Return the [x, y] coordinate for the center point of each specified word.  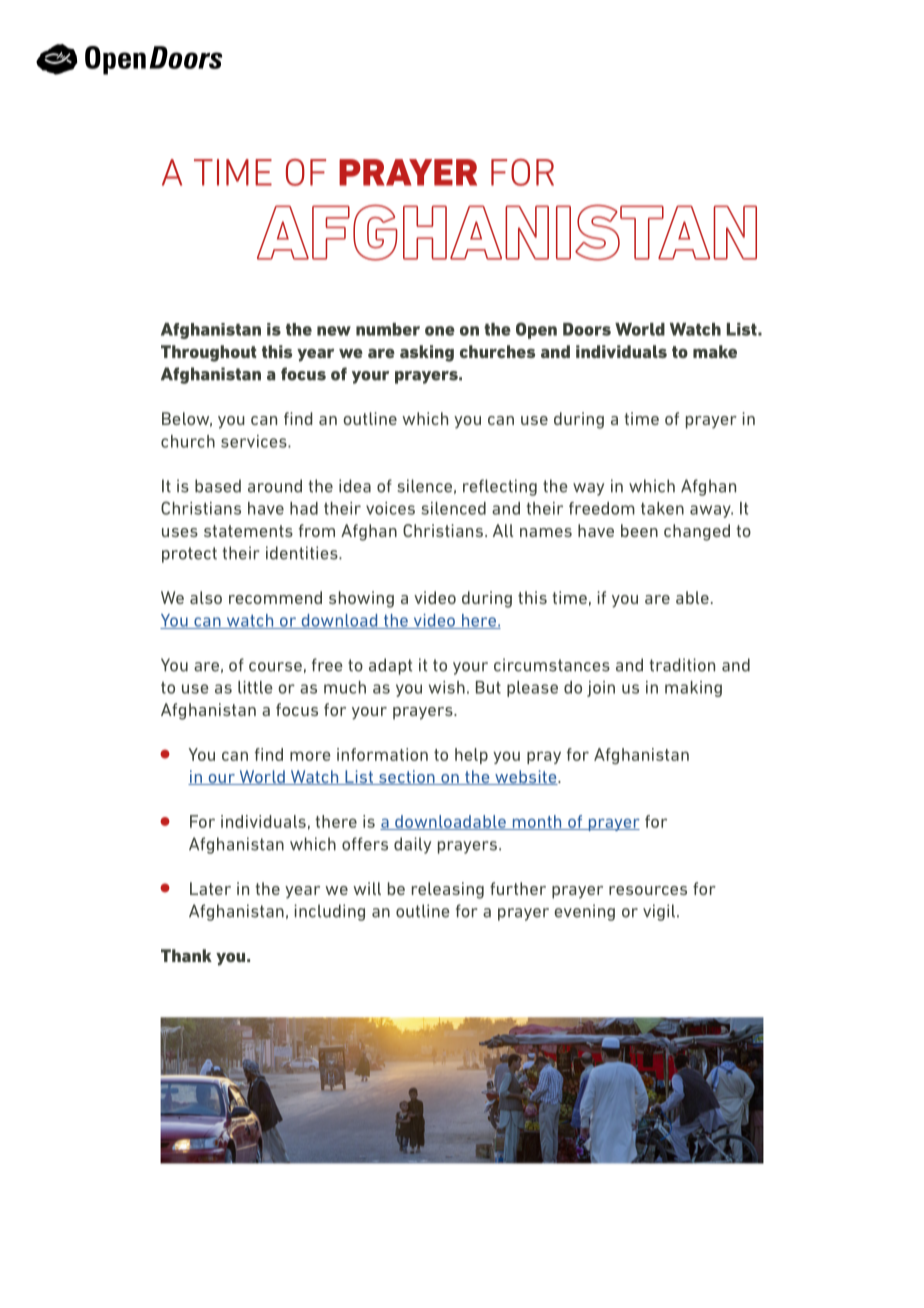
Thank [186, 955]
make [715, 351]
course [275, 667]
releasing [448, 890]
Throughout [208, 353]
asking [427, 353]
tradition [682, 665]
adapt [390, 666]
